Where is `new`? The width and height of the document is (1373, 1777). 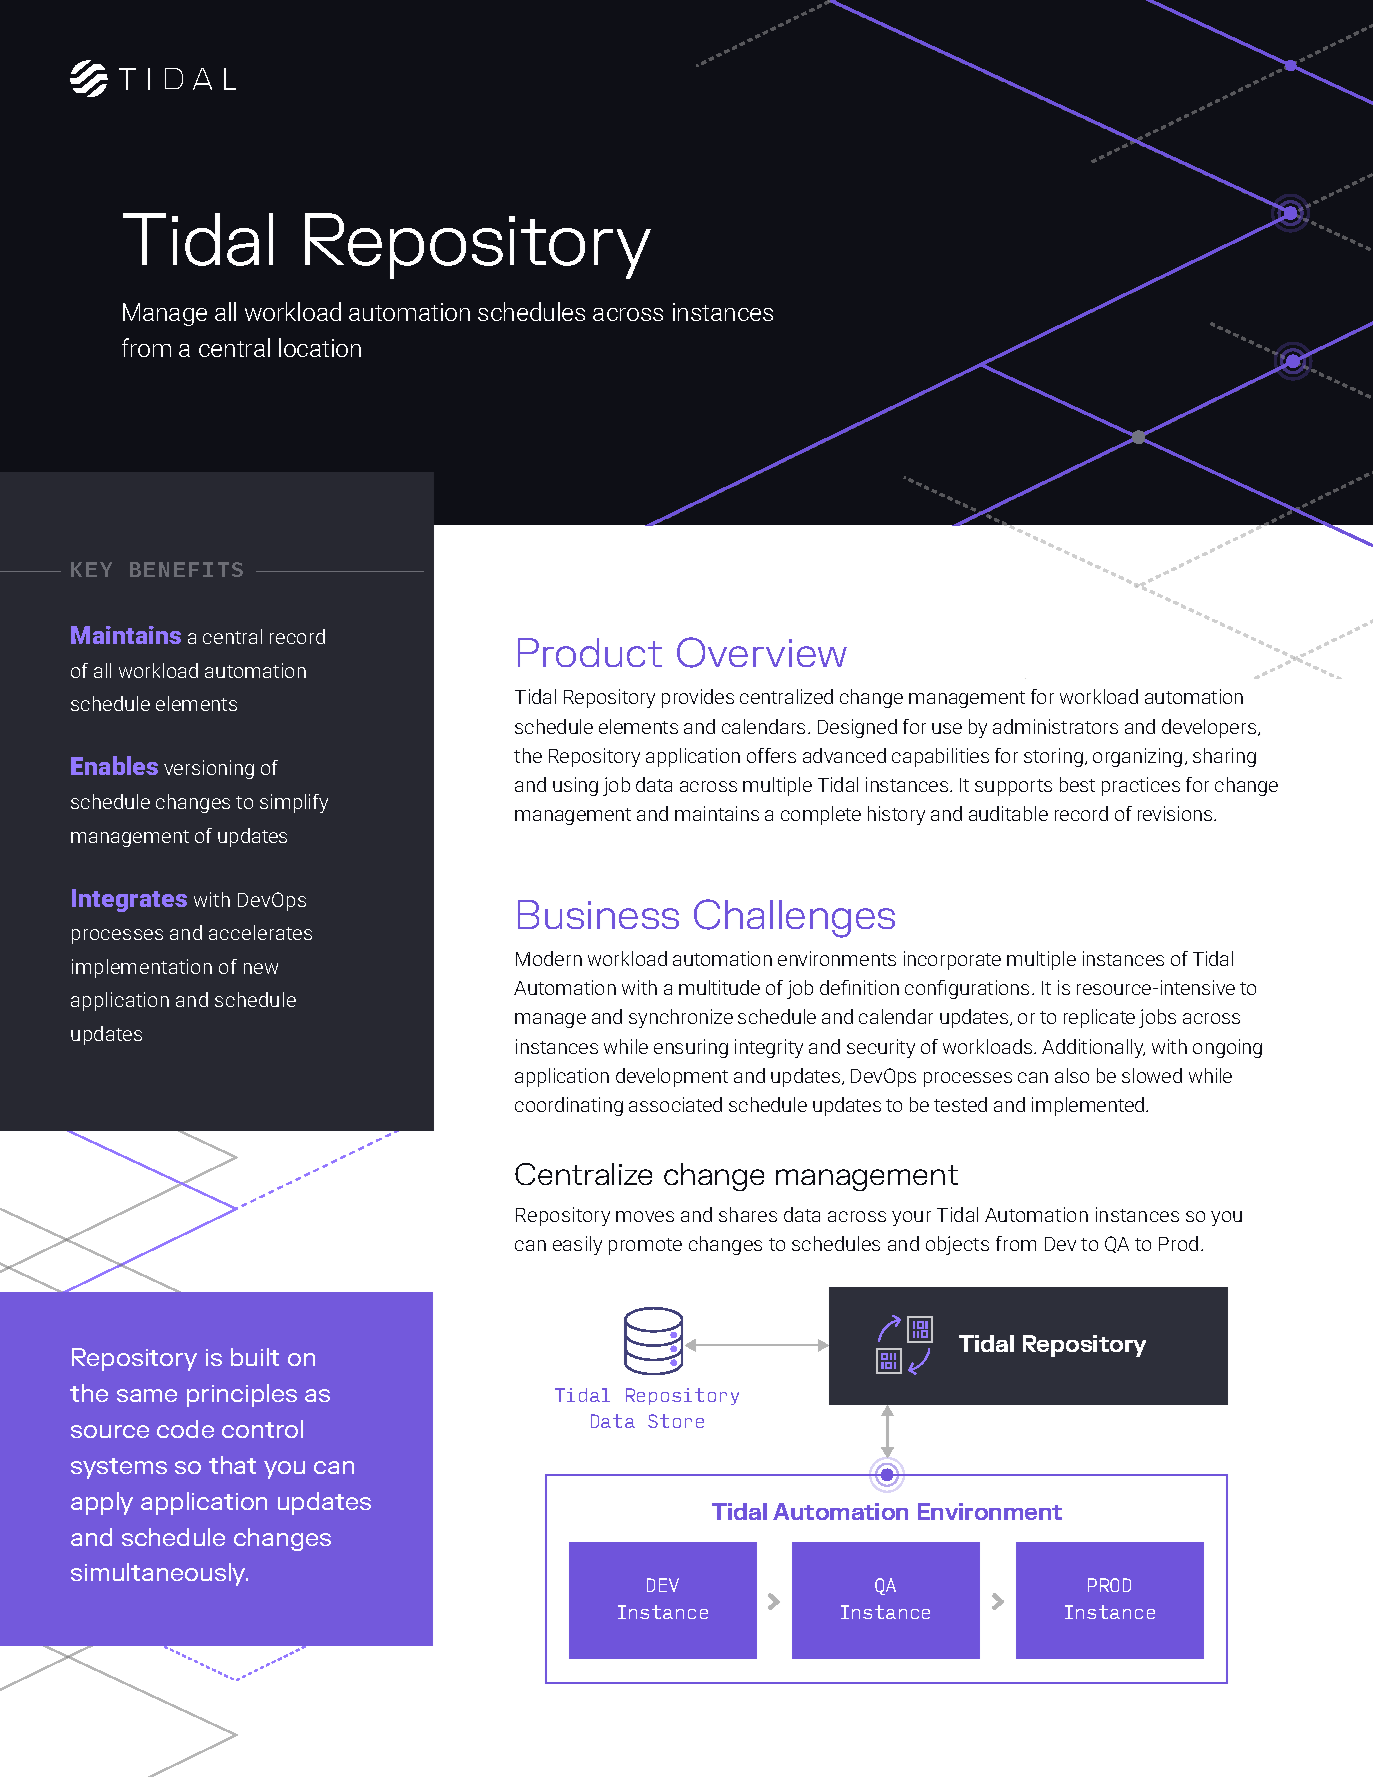
new is located at coordinates (261, 968).
